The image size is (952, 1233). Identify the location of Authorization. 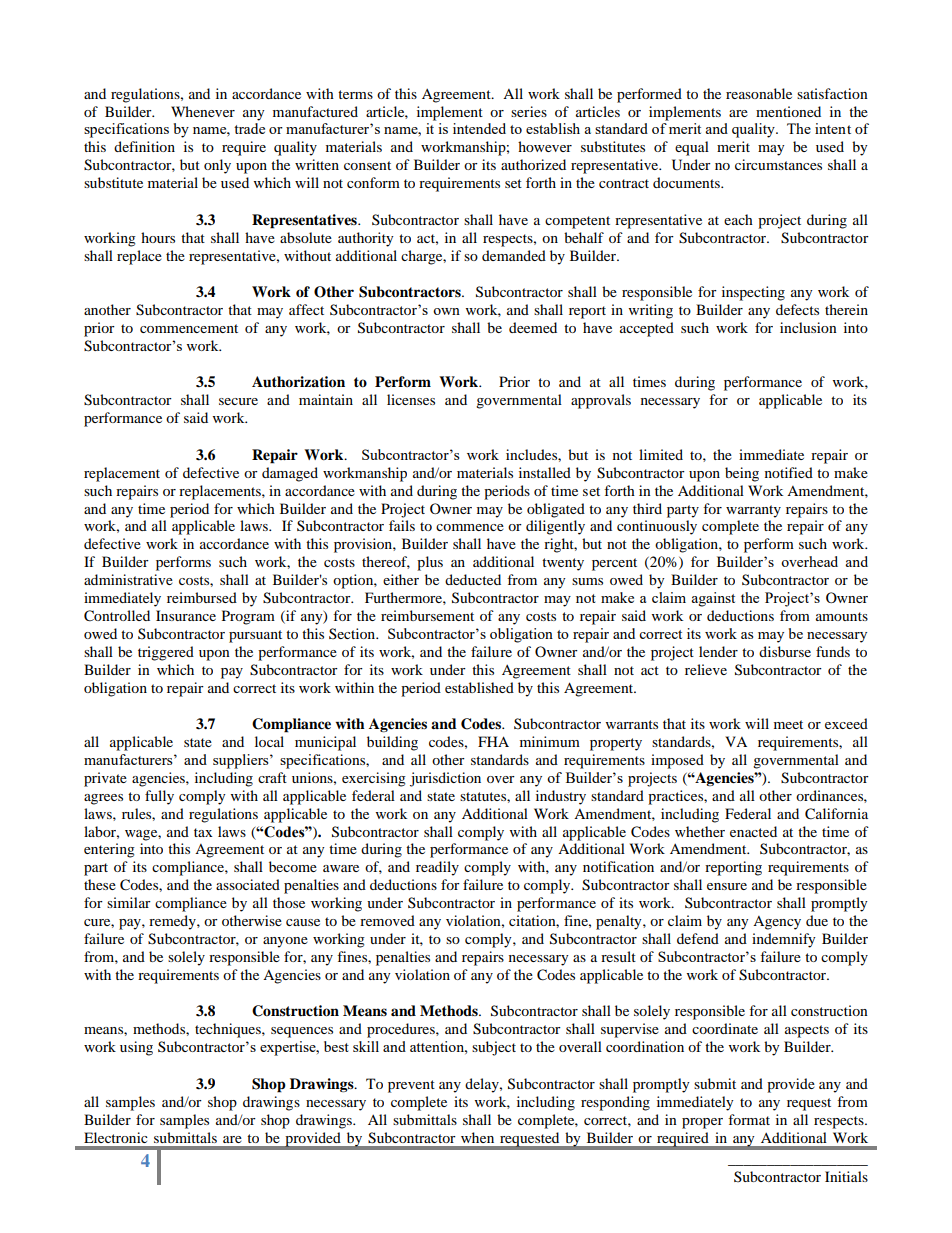
(298, 382).
